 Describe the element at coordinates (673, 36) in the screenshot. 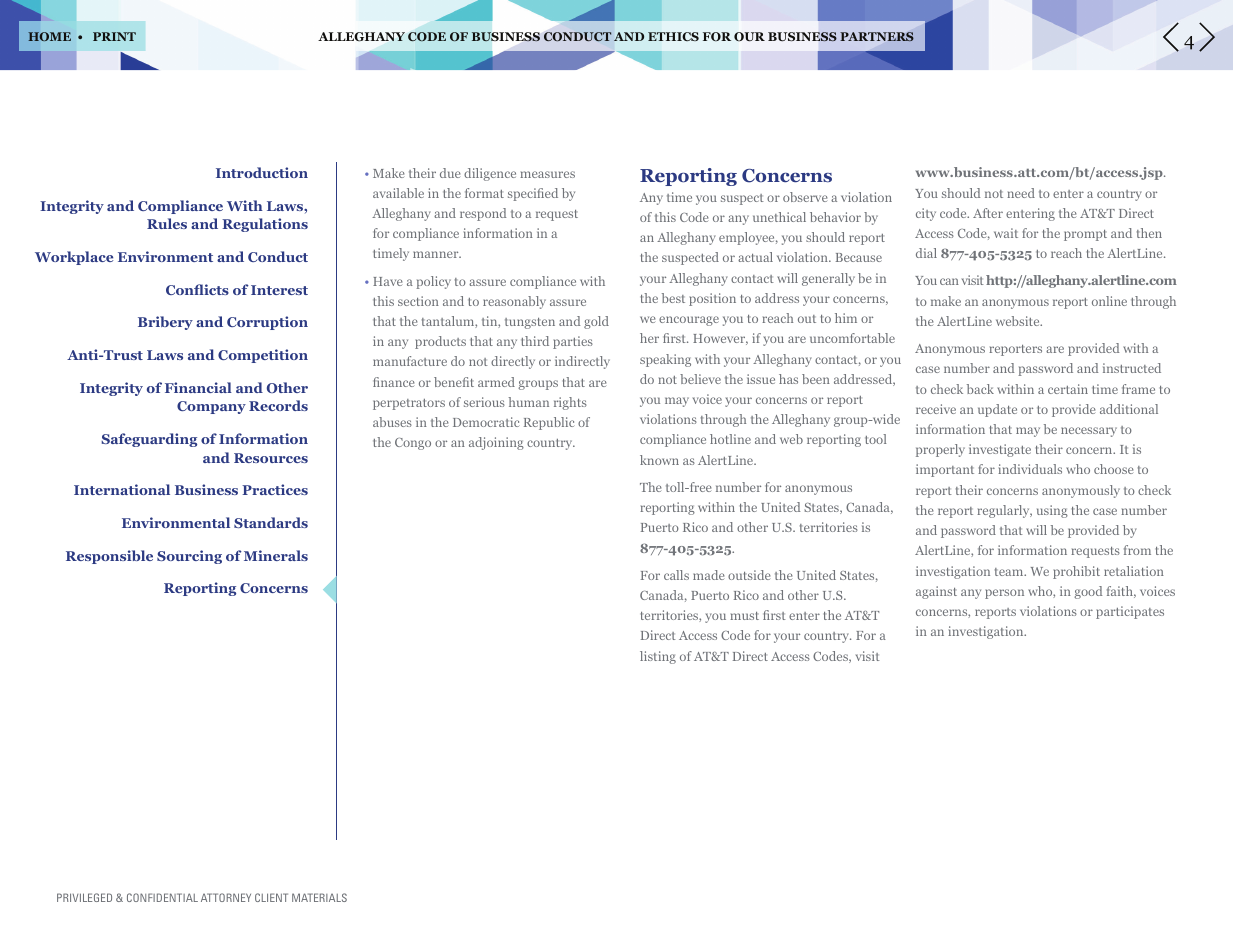

I see `ETHICS` at that location.
